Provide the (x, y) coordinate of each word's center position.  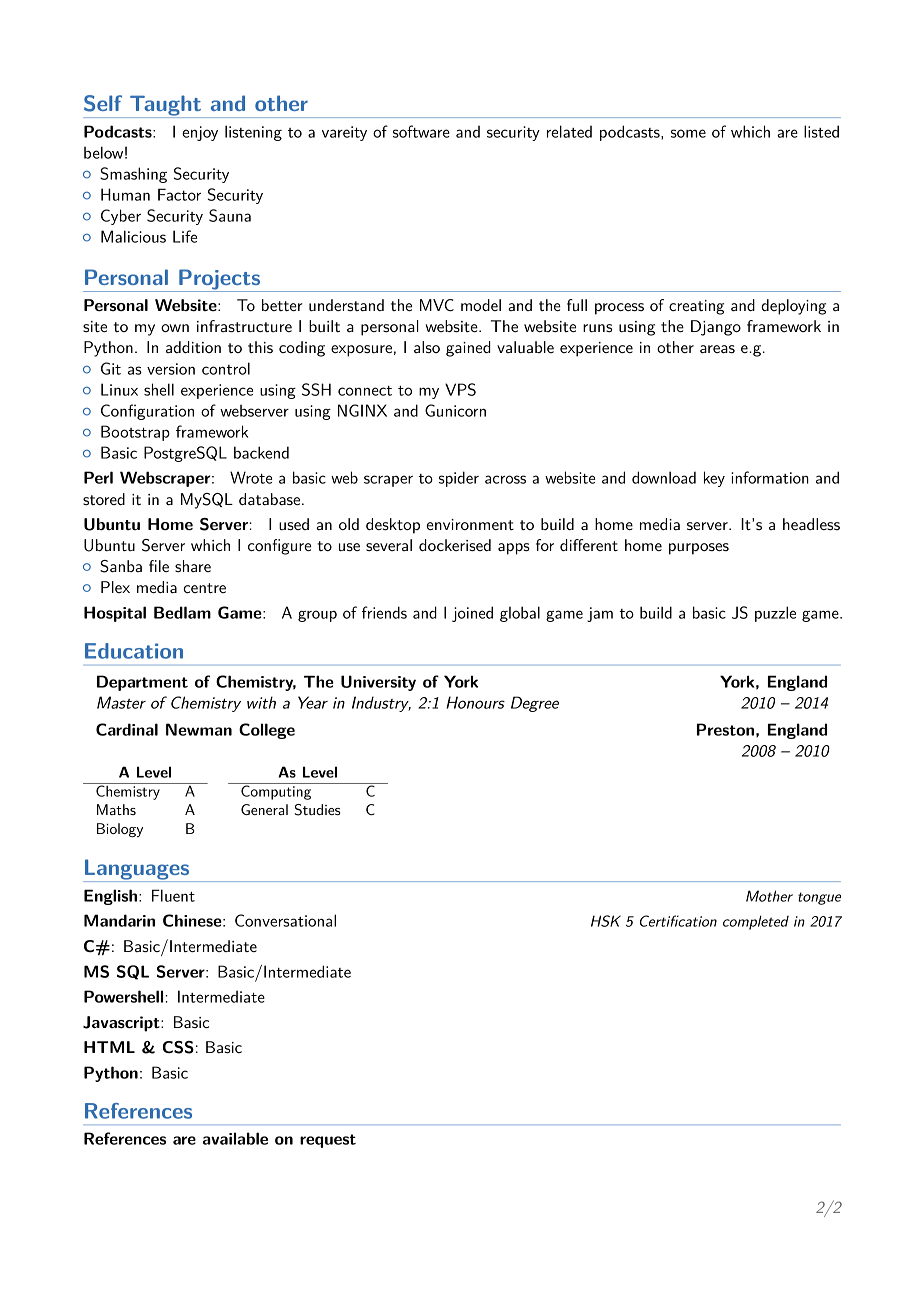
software (421, 131)
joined (472, 614)
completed (756, 922)
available (235, 1138)
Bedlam (182, 612)
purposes (699, 549)
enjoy (200, 133)
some (688, 133)
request (328, 1141)
